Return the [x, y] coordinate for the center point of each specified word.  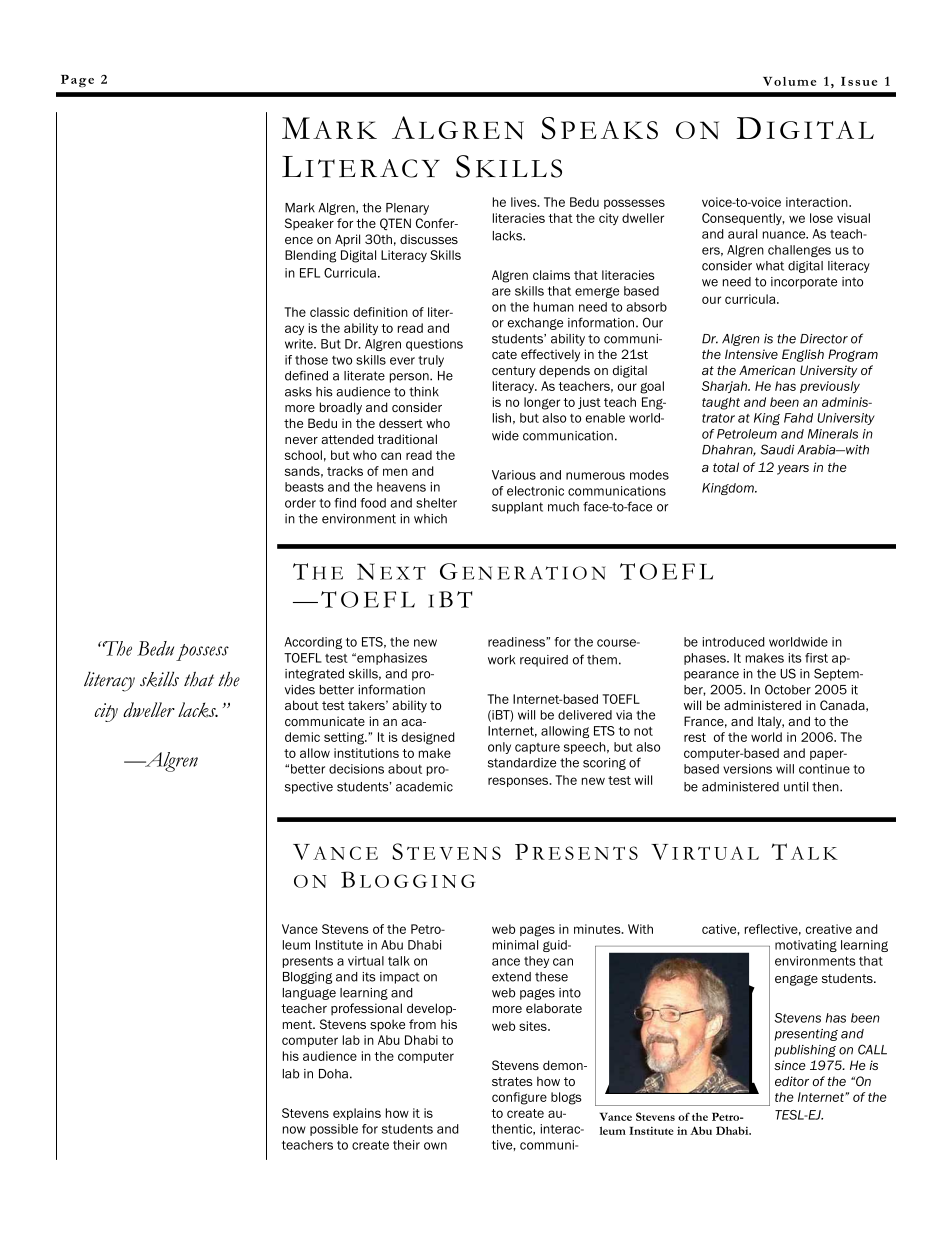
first [816, 658]
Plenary [407, 209]
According [313, 643]
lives [525, 202]
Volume [789, 81]
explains [357, 1114]
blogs [566, 1098]
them [602, 660]
